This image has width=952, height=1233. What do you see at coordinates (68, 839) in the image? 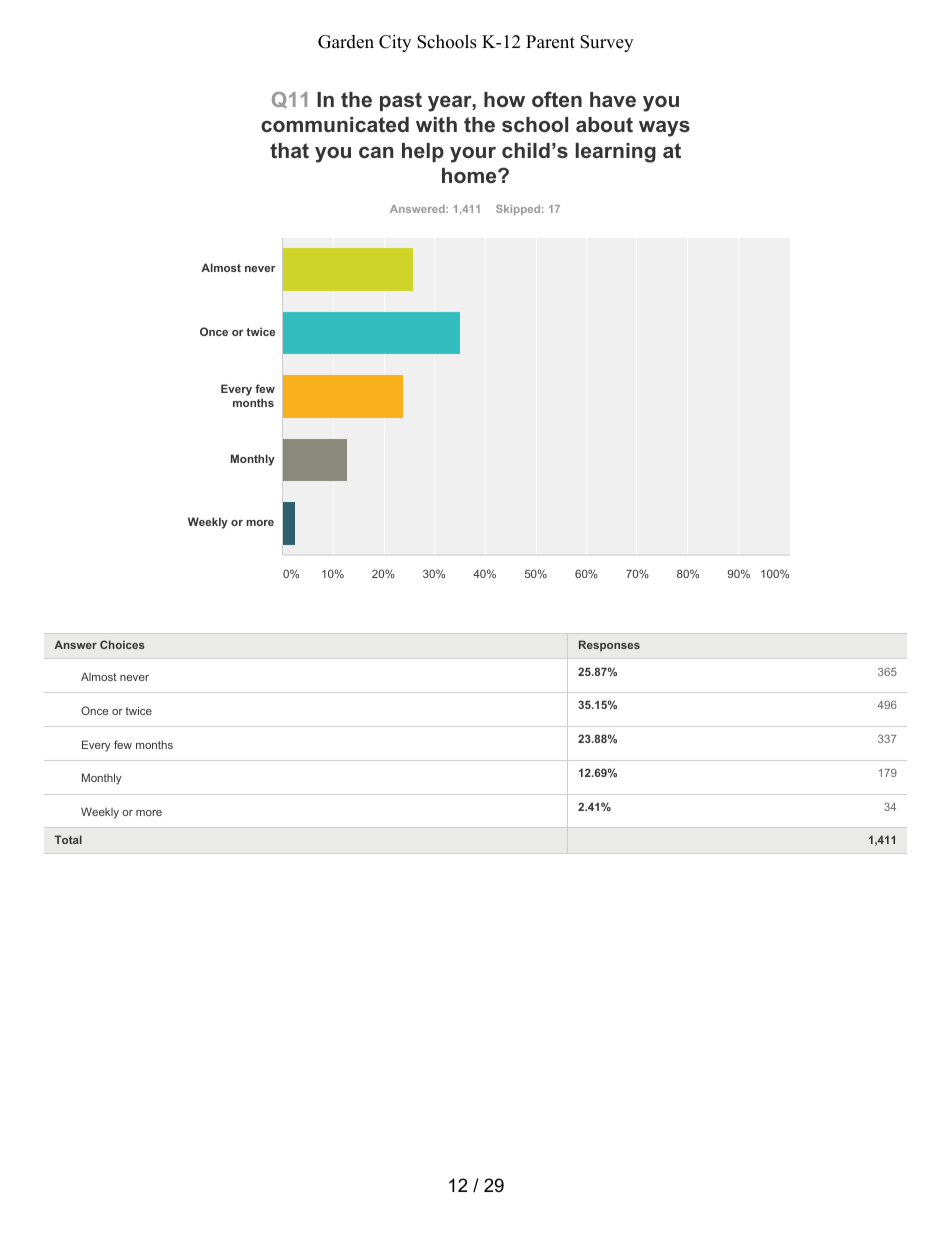
I see `Total` at bounding box center [68, 839].
